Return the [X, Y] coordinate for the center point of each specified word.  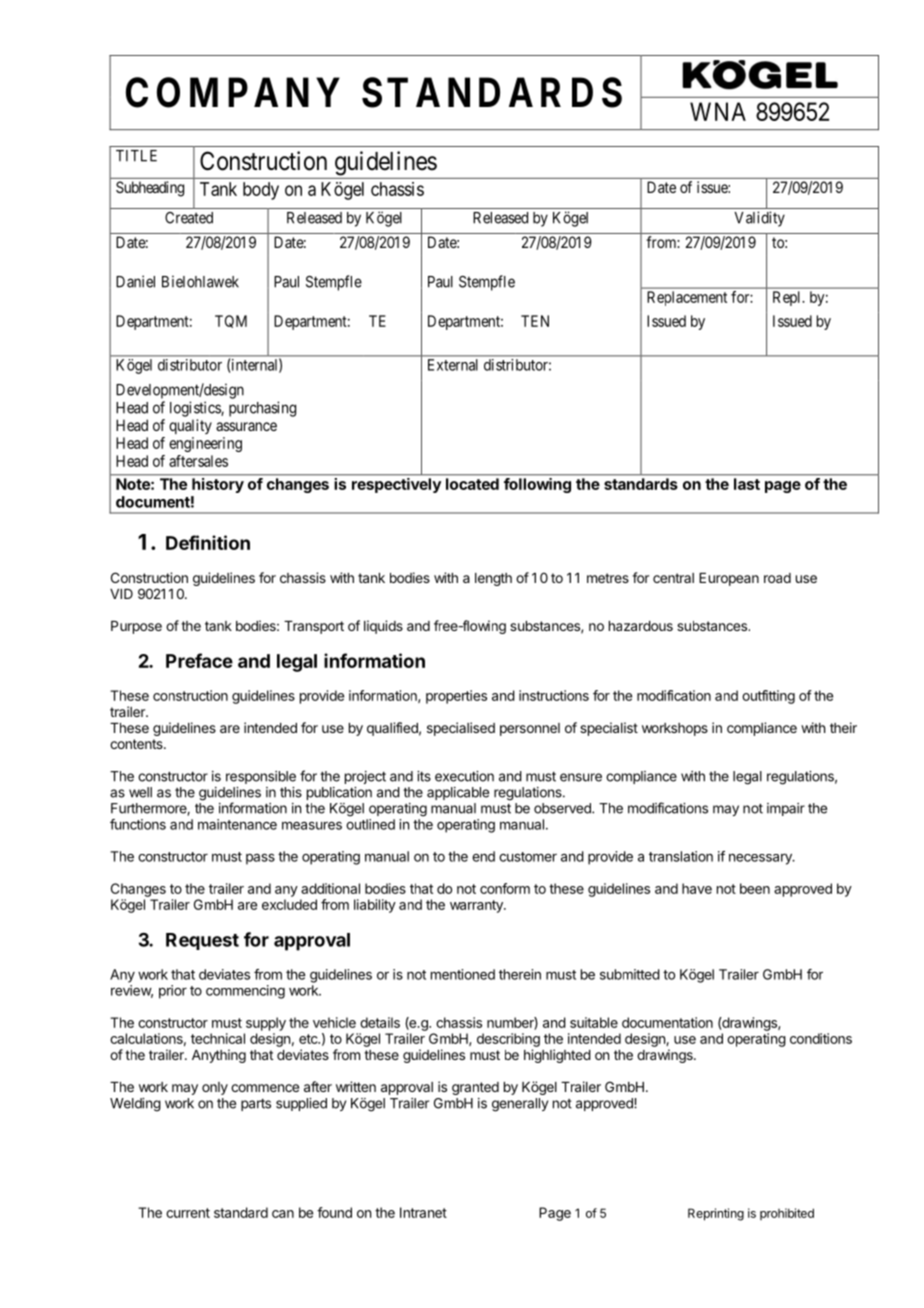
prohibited [787, 1214]
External [452, 365]
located [472, 484]
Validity [759, 219]
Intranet [423, 1212]
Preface [199, 660]
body [261, 191]
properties [456, 697]
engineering [205, 444]
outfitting [768, 697]
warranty [477, 906]
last [747, 484]
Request [202, 941]
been [755, 888]
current [188, 1213]
